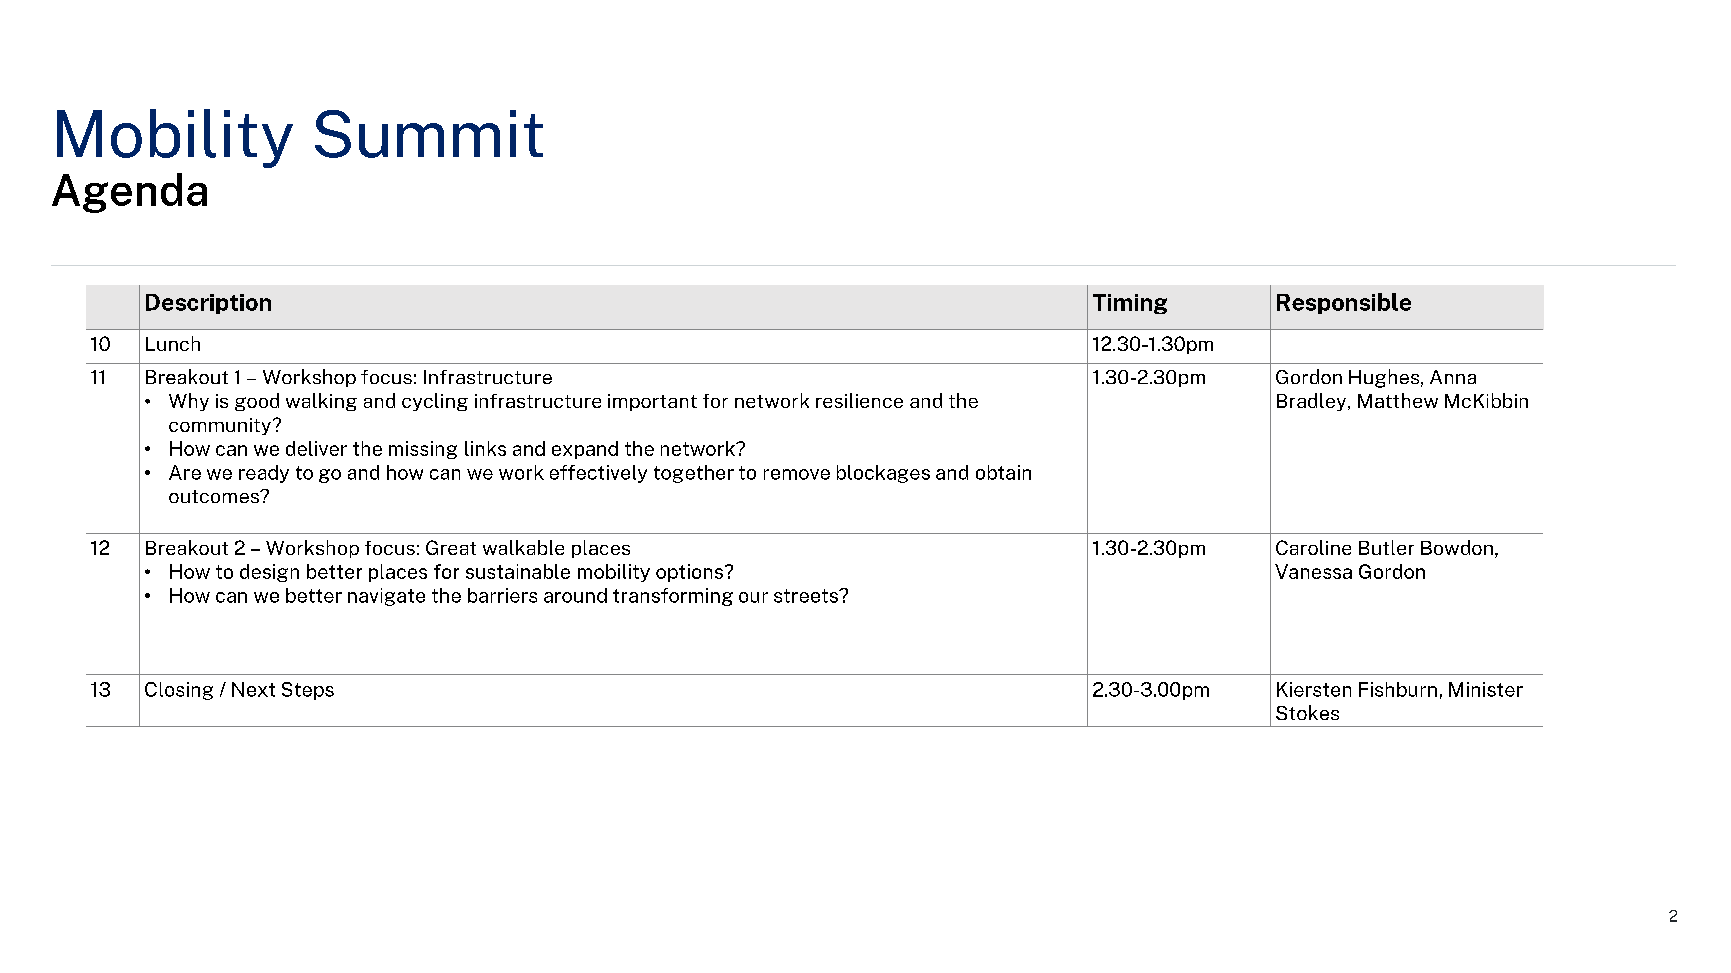  What do you see at coordinates (859, 400) in the screenshot?
I see `resilience` at bounding box center [859, 400].
